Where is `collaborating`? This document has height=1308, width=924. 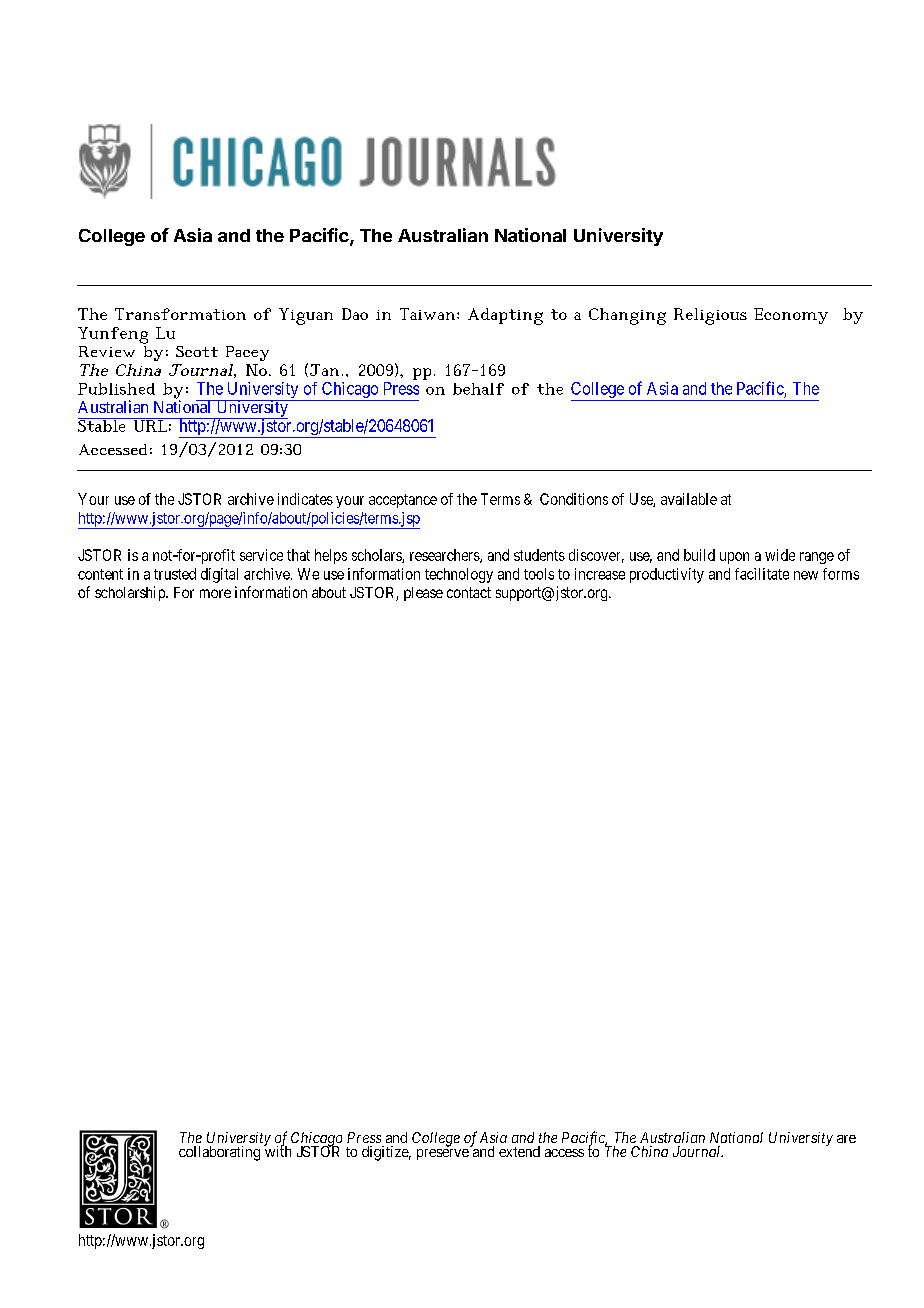 collaborating is located at coordinates (219, 1153).
